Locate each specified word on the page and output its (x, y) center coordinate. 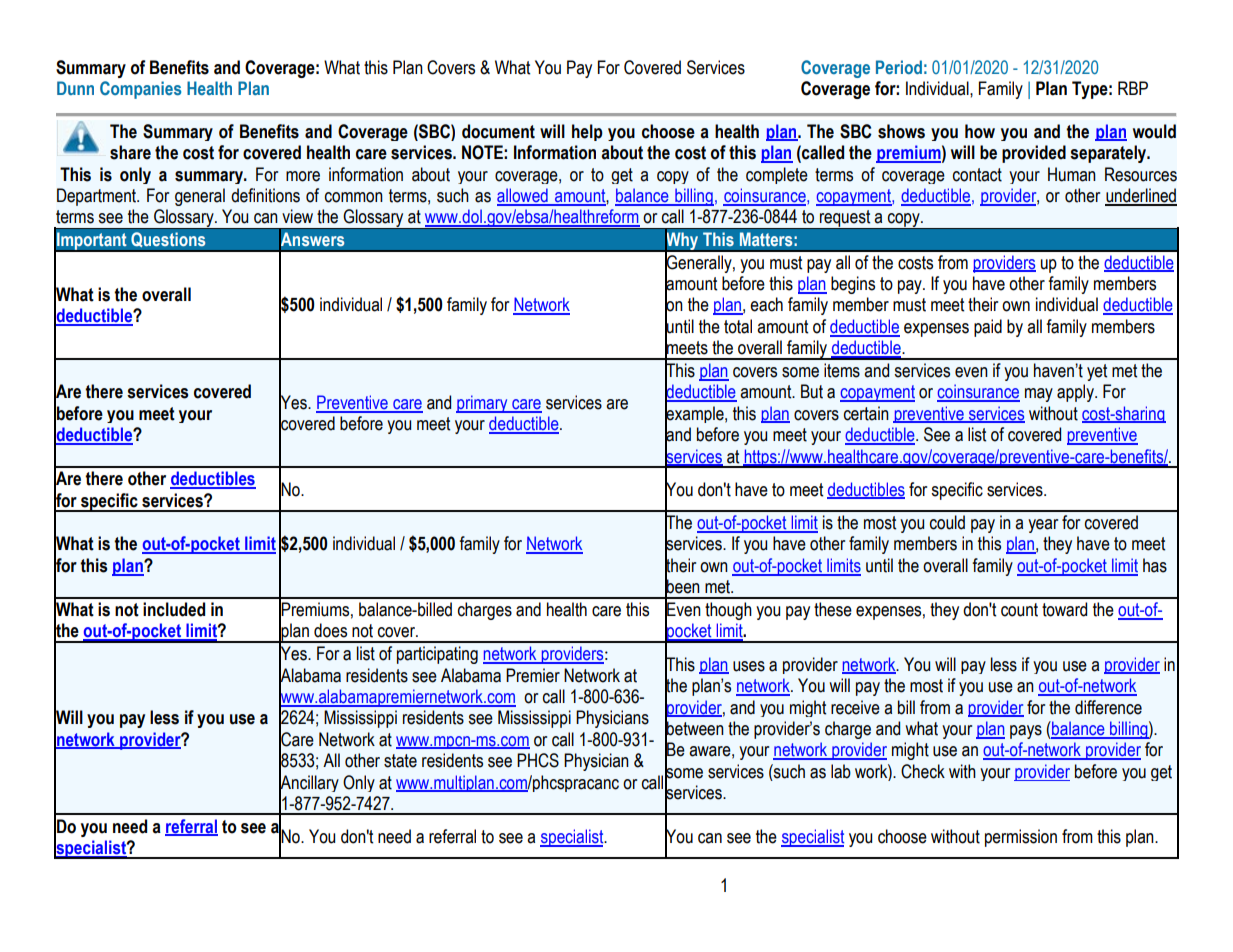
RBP (1133, 88)
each (766, 304)
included (174, 609)
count (1019, 610)
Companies (140, 90)
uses (749, 666)
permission (1021, 838)
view (297, 216)
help (587, 132)
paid (988, 328)
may (1039, 395)
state (400, 761)
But (812, 391)
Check (923, 771)
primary (483, 404)
